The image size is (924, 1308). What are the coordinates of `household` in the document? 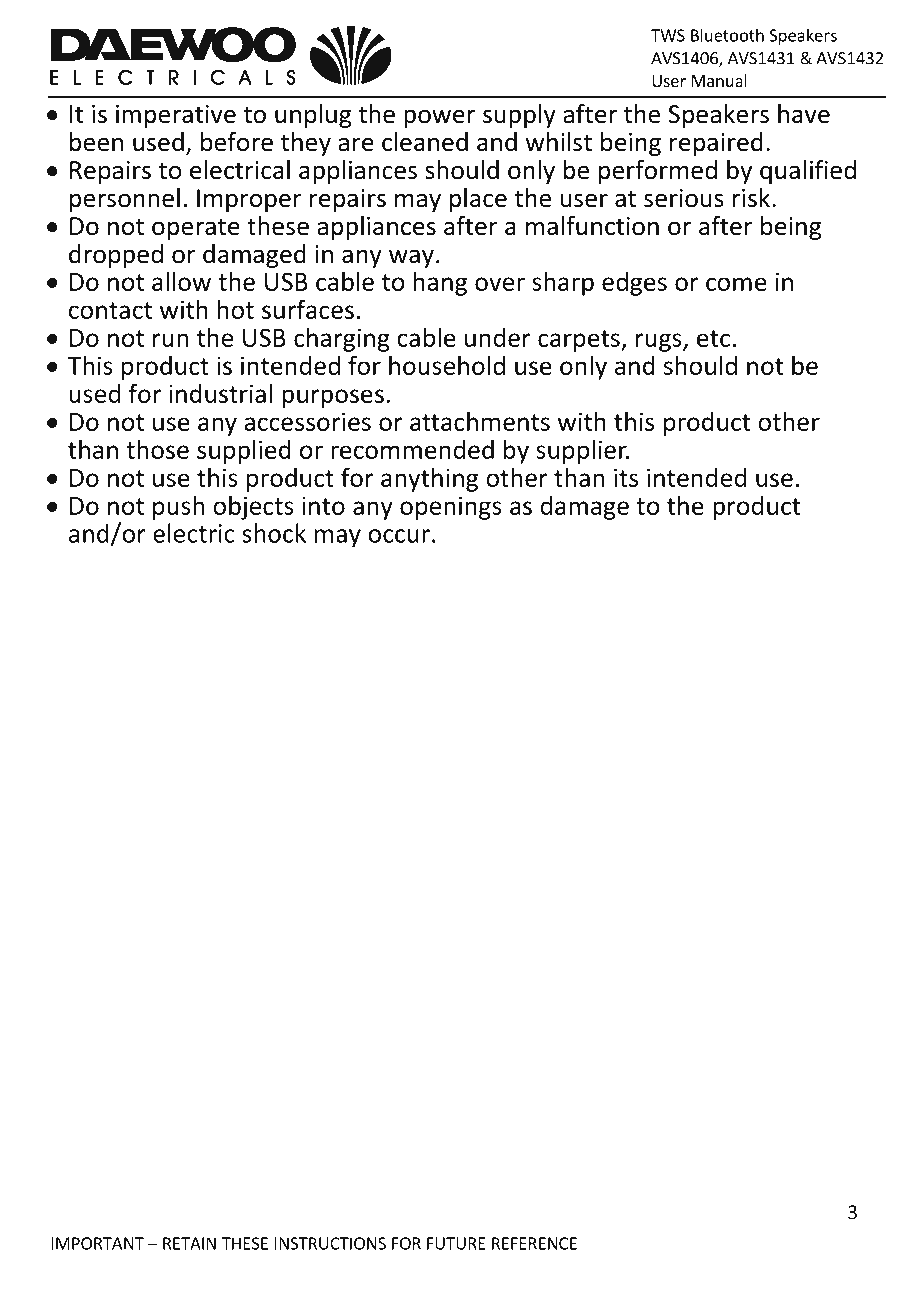 It's located at (447, 365).
